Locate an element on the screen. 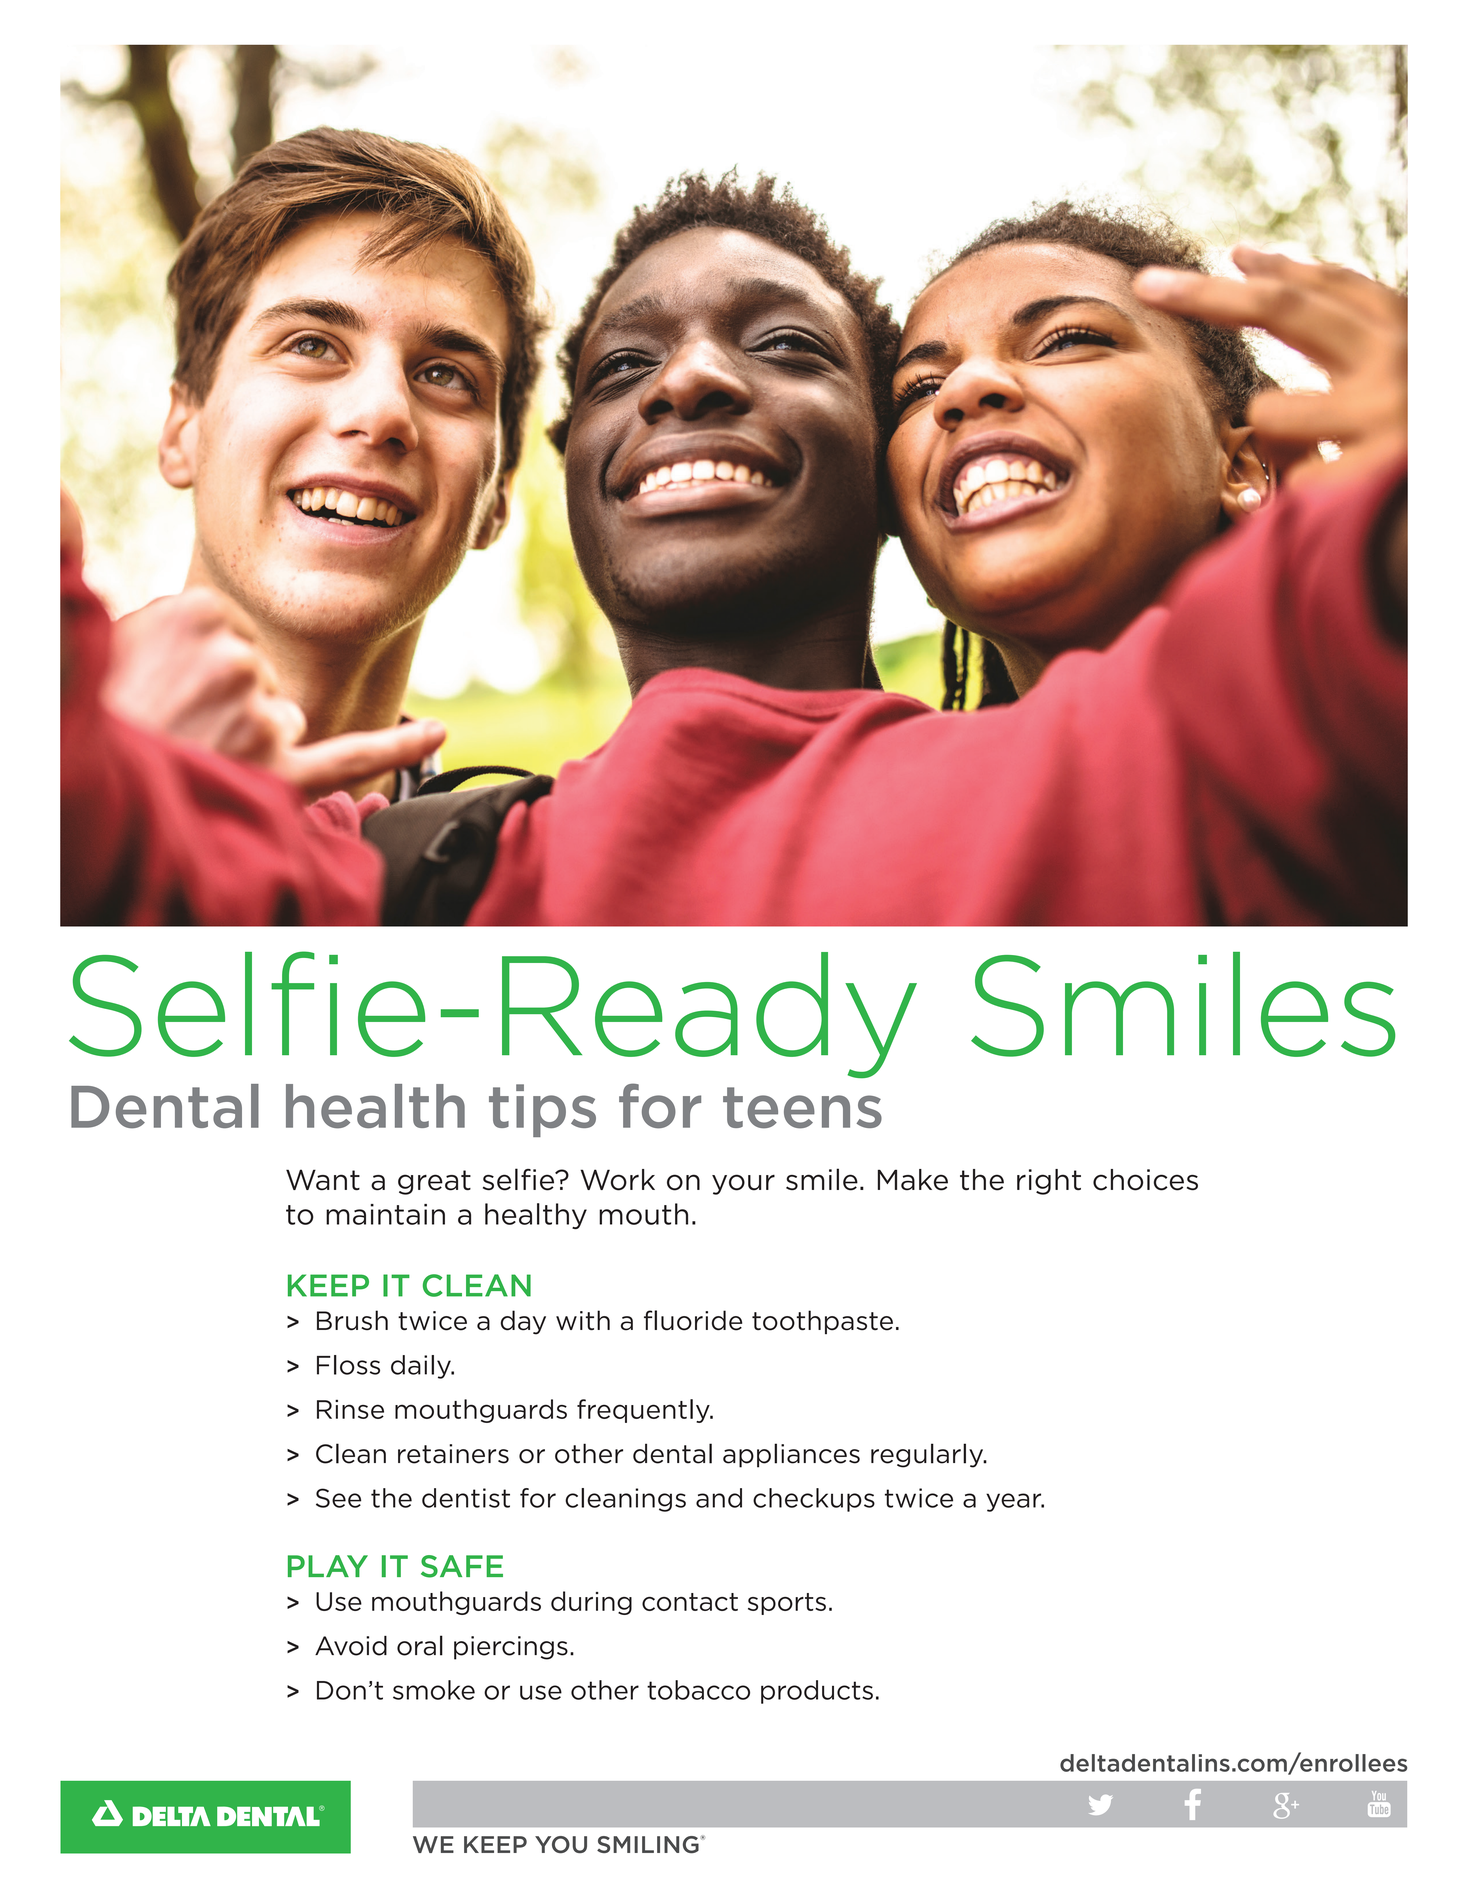  frequently is located at coordinates (644, 1411).
